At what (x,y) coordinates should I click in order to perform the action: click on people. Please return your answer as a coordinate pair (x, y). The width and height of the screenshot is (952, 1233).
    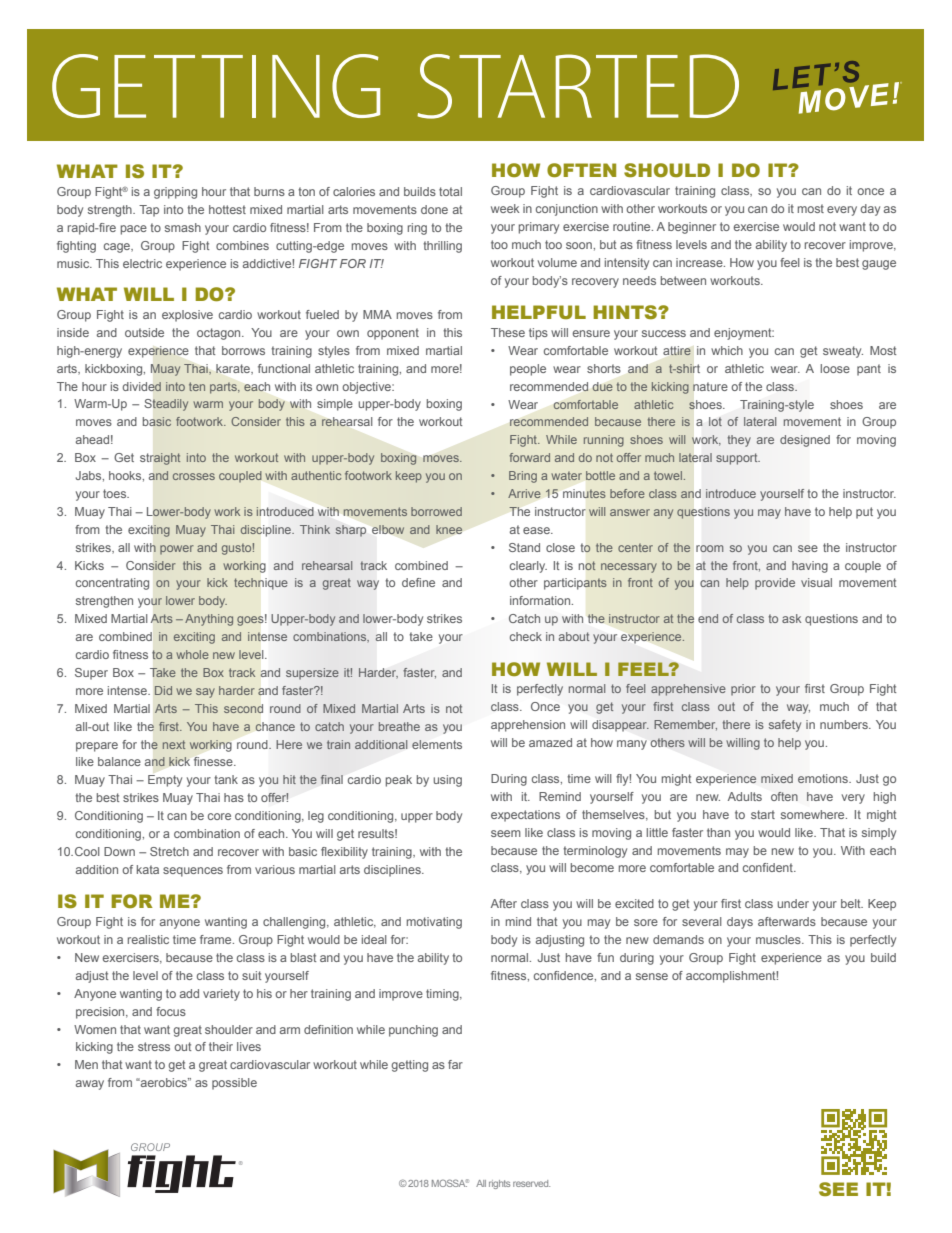
    Looking at the image, I should click on (528, 370).
